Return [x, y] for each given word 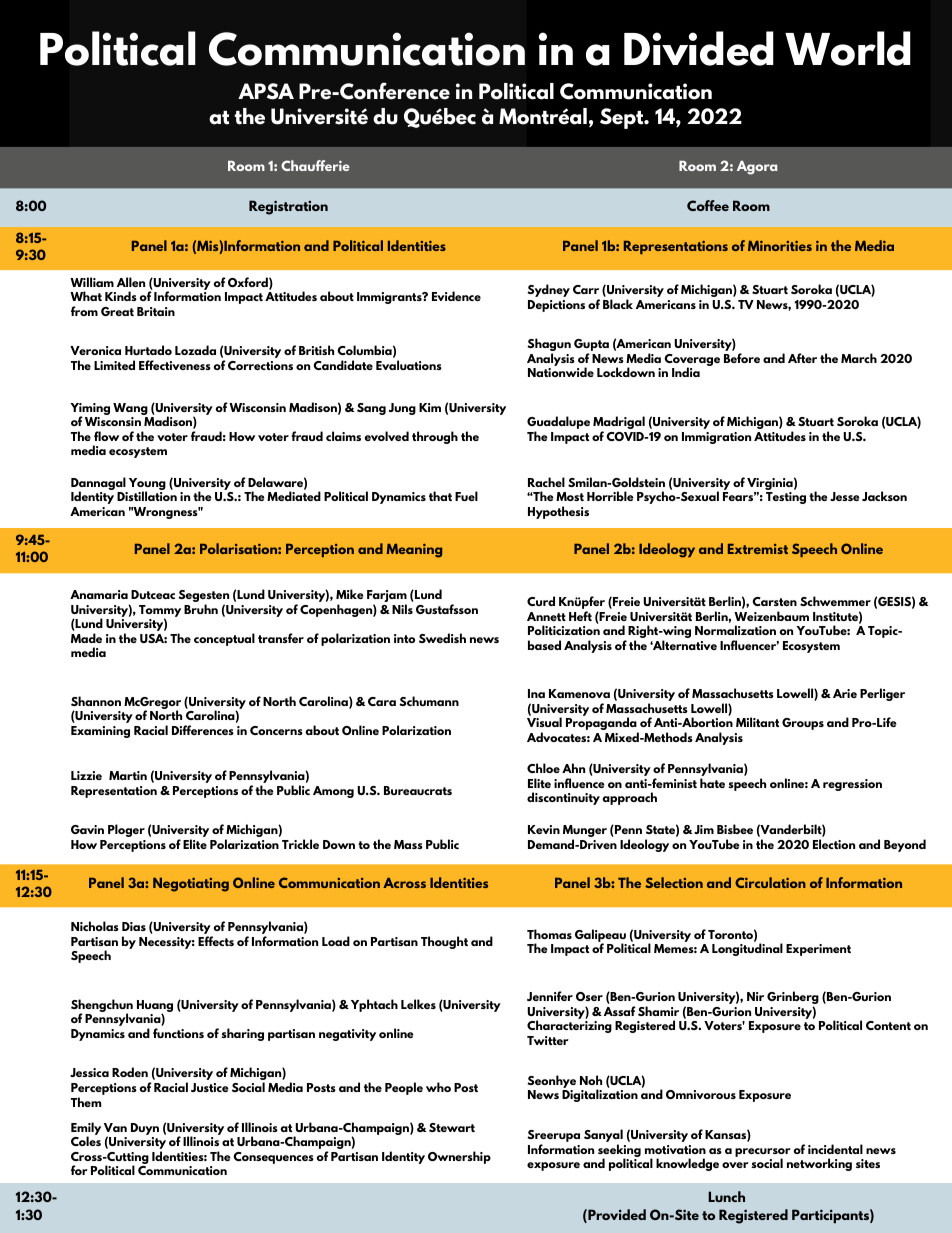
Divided [699, 48]
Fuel [466, 496]
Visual [544, 722]
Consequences [273, 1158]
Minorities [780, 246]
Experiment [818, 950]
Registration [288, 207]
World [848, 48]
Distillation [147, 496]
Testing [786, 498]
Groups [803, 724]
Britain [156, 311]
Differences [203, 730]
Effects [216, 941]
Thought [444, 942]
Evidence [456, 296]
